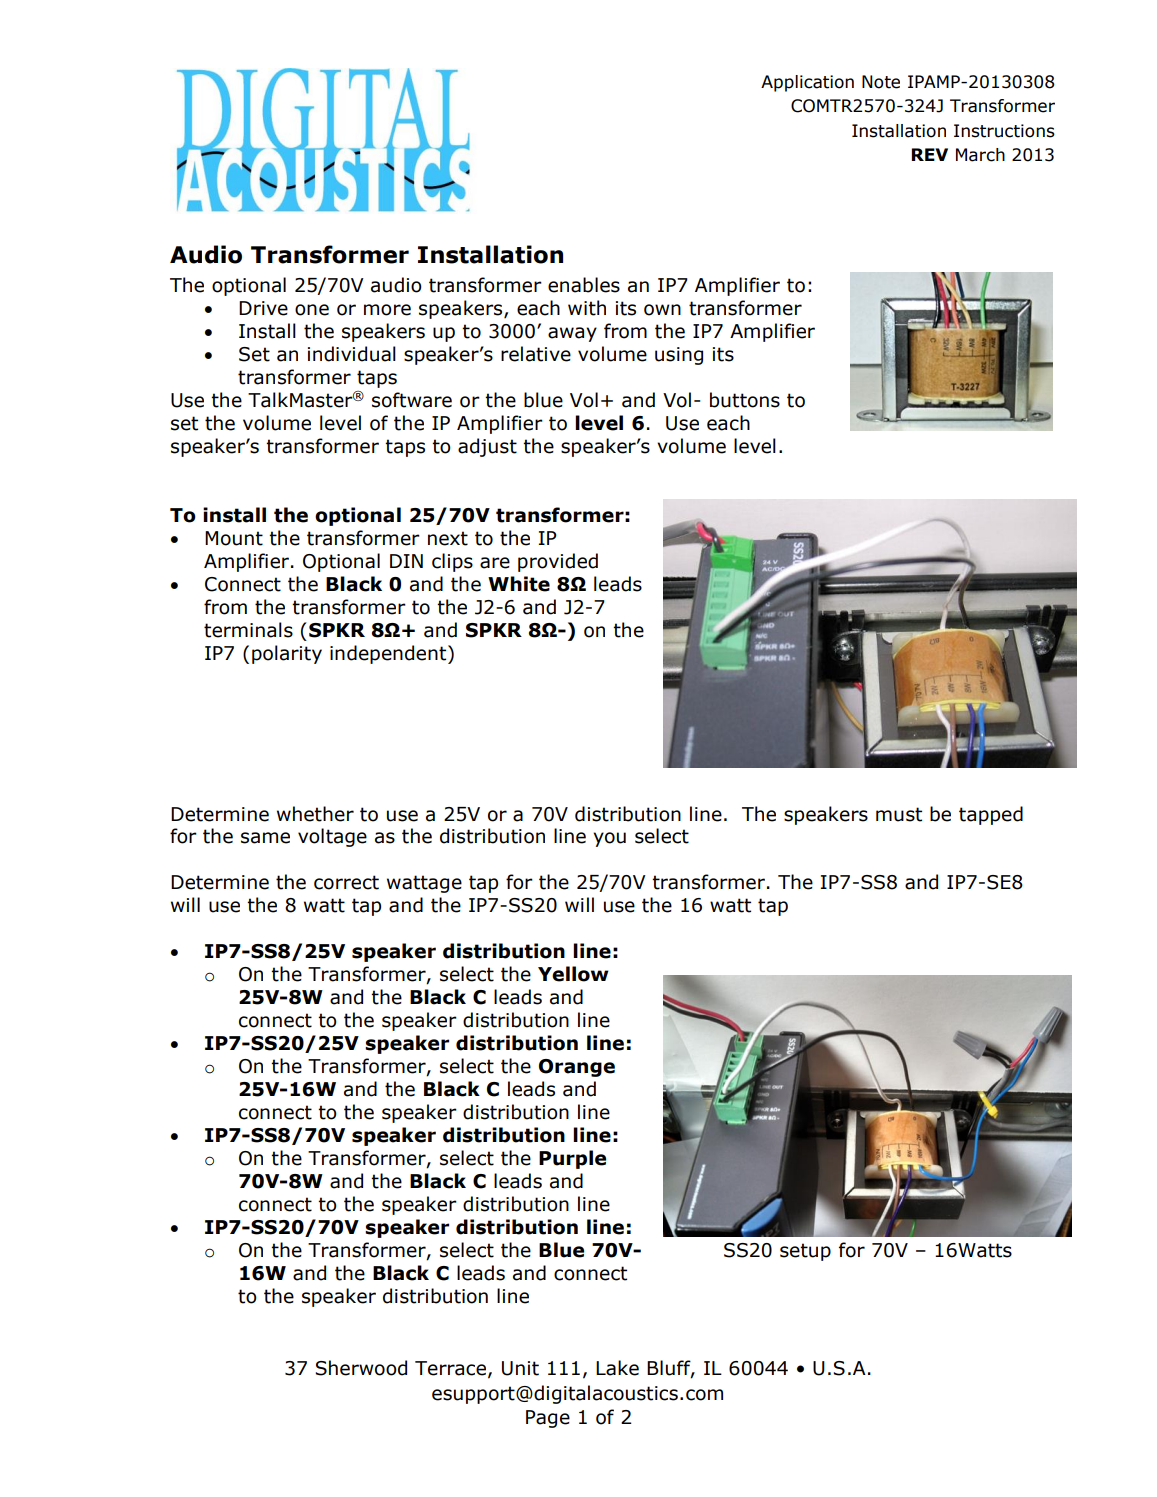  What do you see at coordinates (572, 1159) in the image?
I see `Purple` at bounding box center [572, 1159].
